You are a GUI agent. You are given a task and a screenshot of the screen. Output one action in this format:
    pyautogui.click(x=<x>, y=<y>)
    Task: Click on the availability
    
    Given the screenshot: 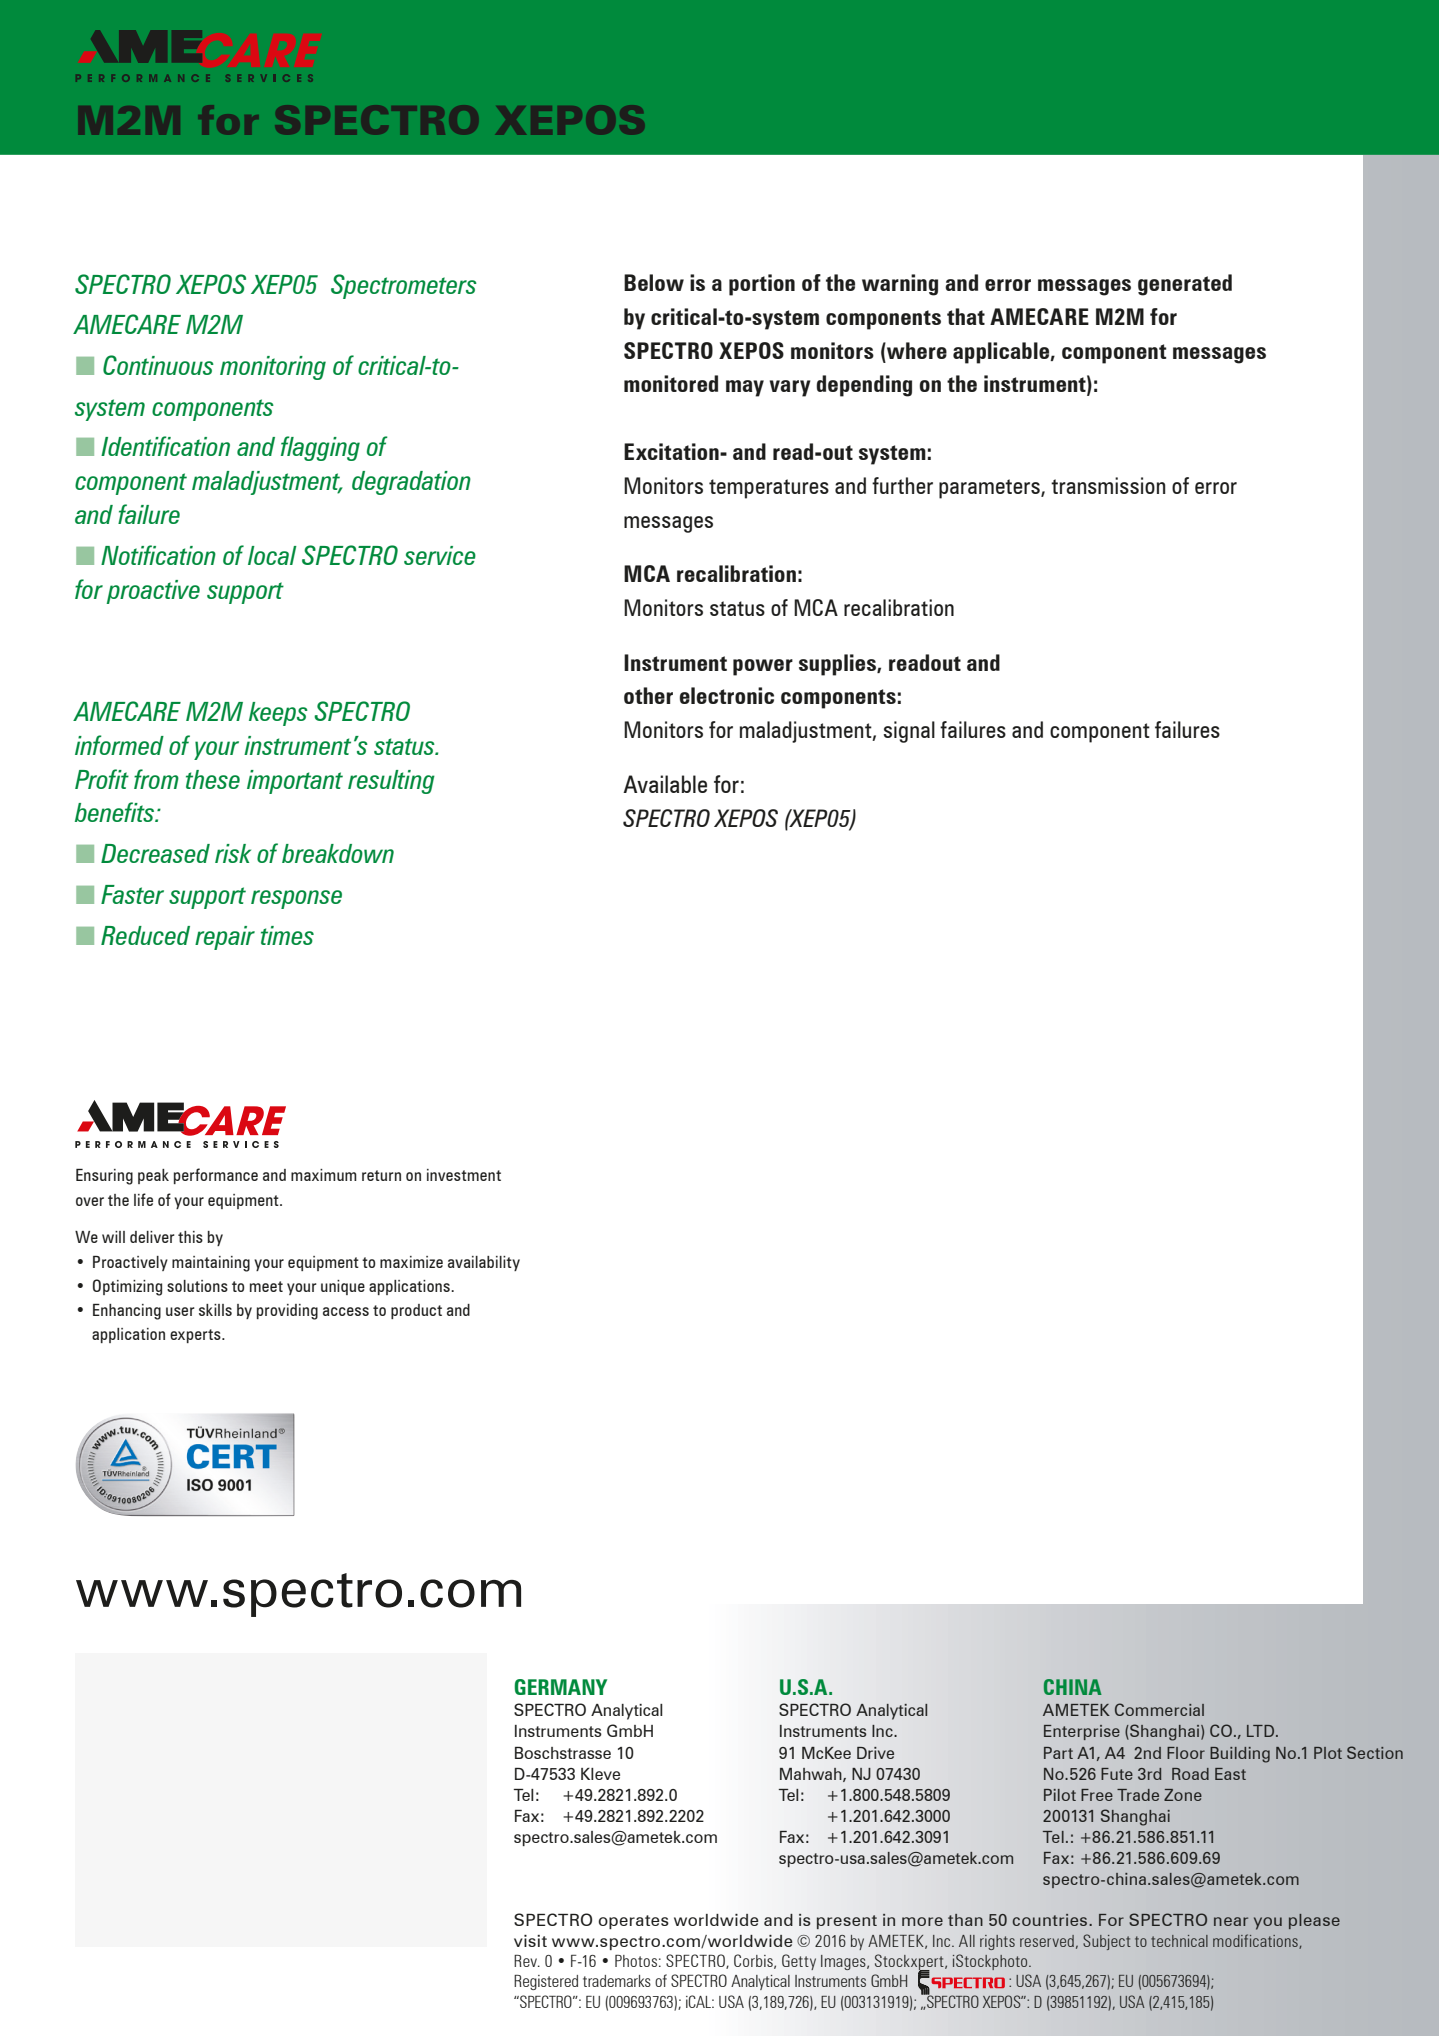 What is the action you would take?
    pyautogui.click(x=484, y=1263)
